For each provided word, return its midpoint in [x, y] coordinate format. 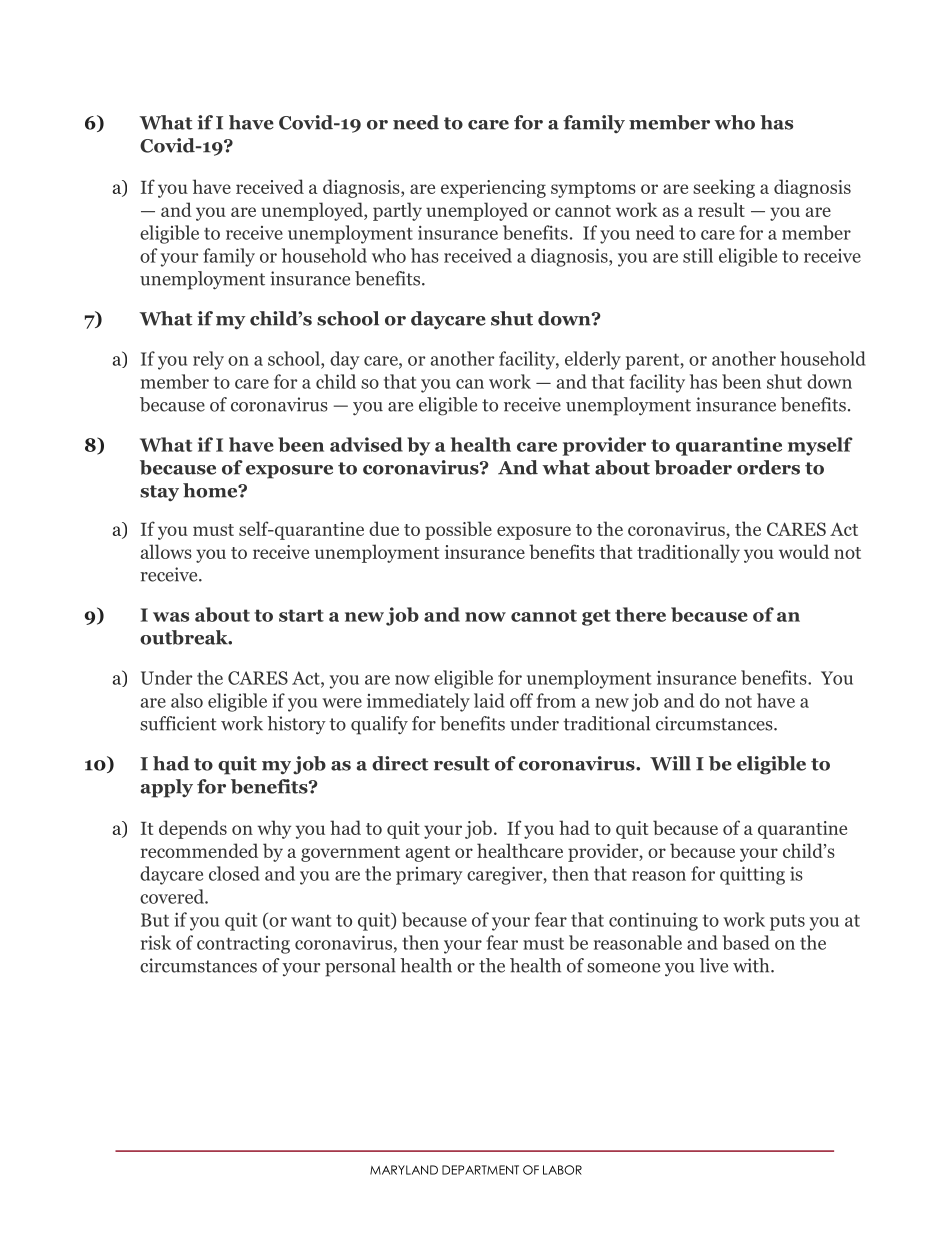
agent [428, 854]
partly [397, 211]
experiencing [493, 189]
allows [166, 551]
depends [193, 829]
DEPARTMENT [480, 1170]
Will [670, 763]
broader [693, 467]
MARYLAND [404, 1170]
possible [458, 530]
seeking [724, 188]
